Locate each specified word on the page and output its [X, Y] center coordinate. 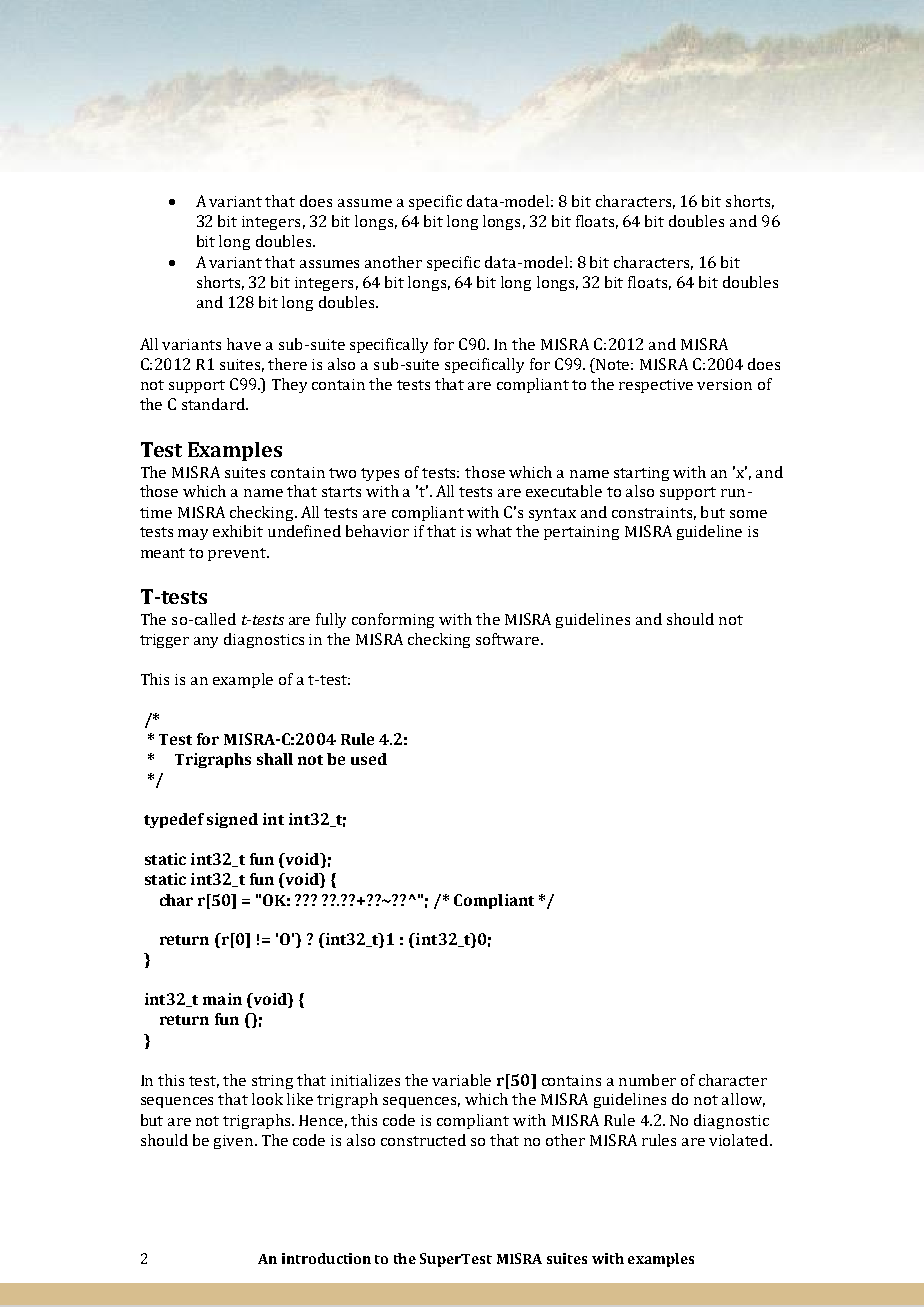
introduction [326, 1258]
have [244, 344]
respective [656, 386]
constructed [423, 1140]
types [380, 474]
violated [740, 1140]
